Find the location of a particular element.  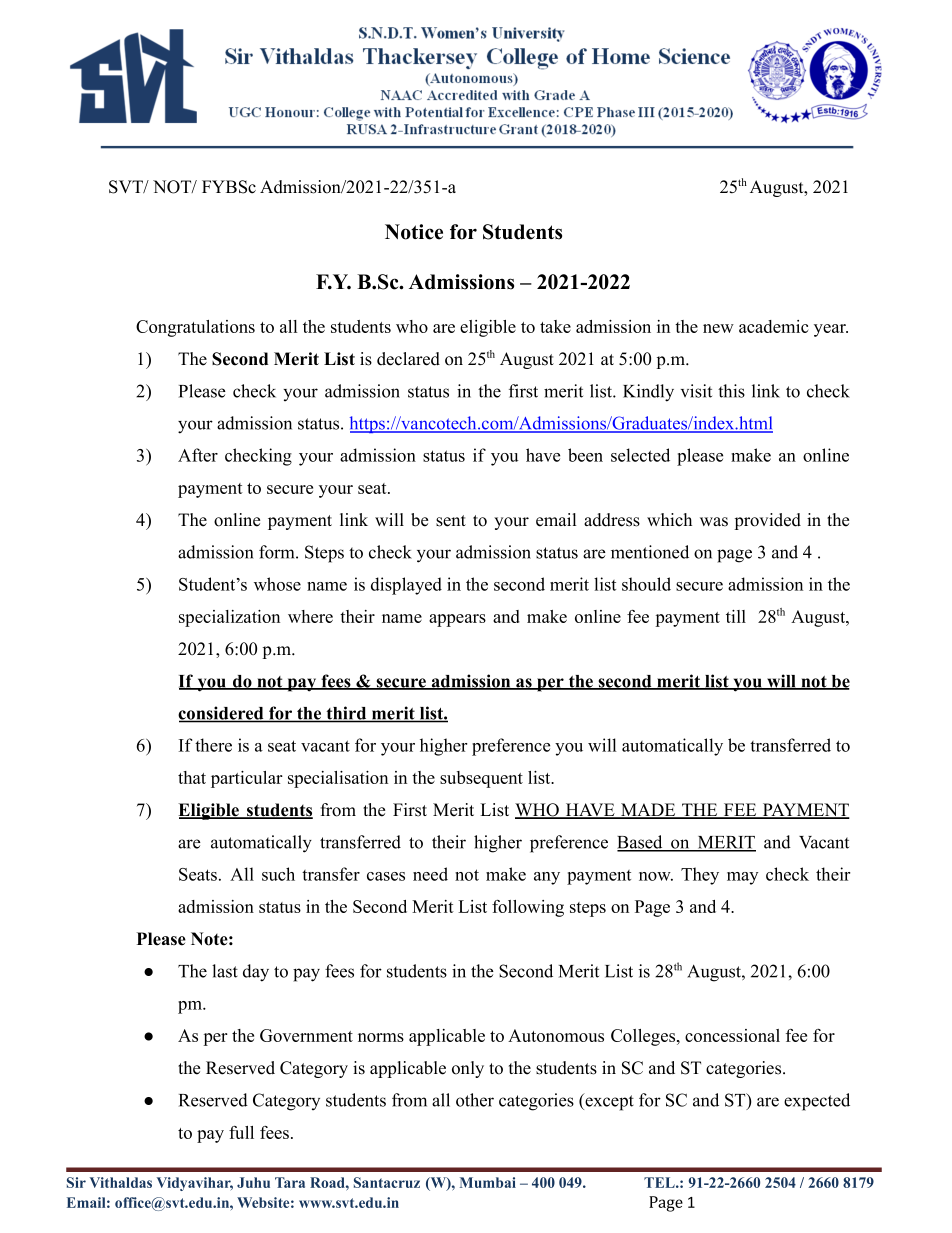

full is located at coordinates (241, 1132).
